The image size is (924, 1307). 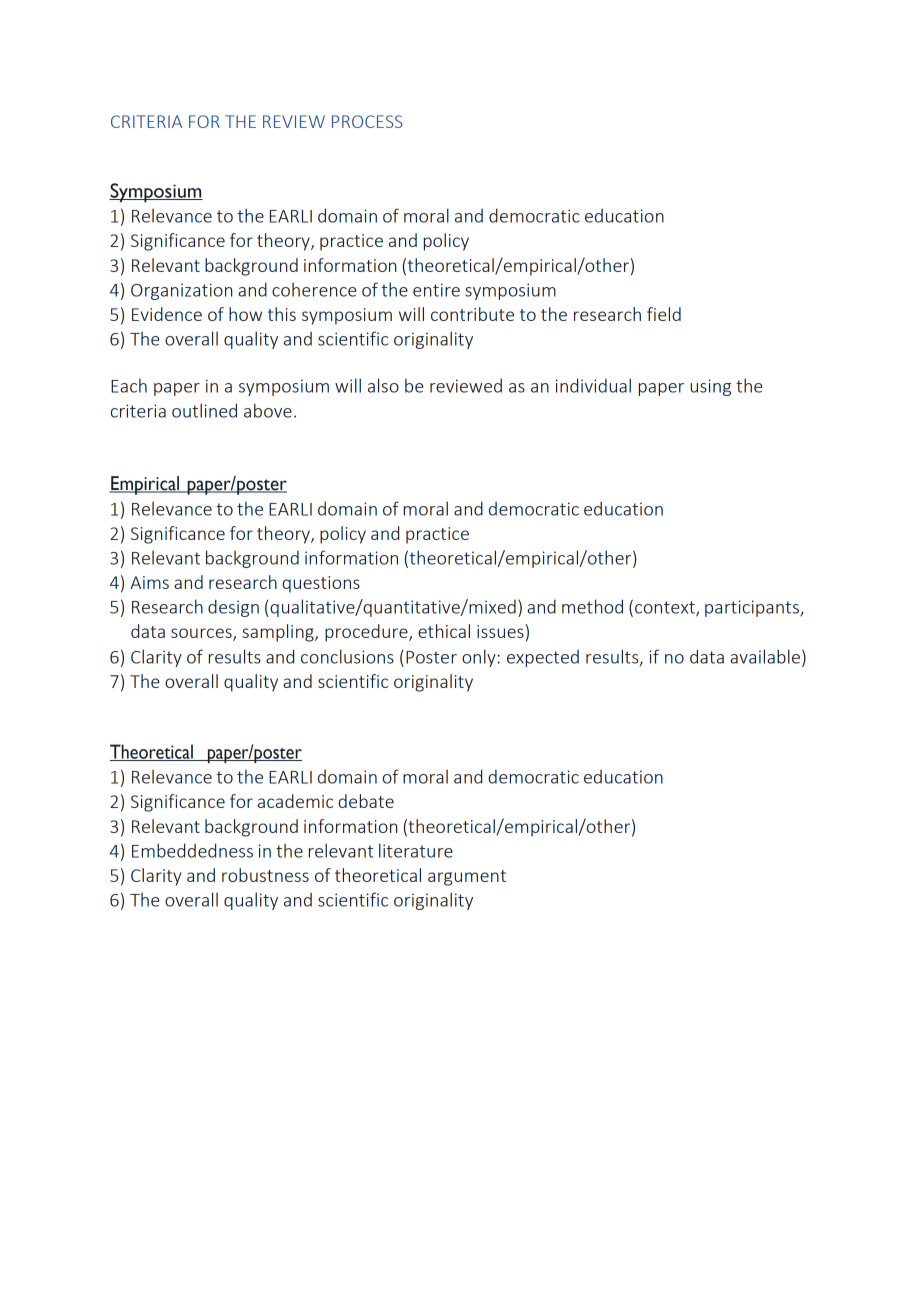 I want to click on argument, so click(x=467, y=878).
